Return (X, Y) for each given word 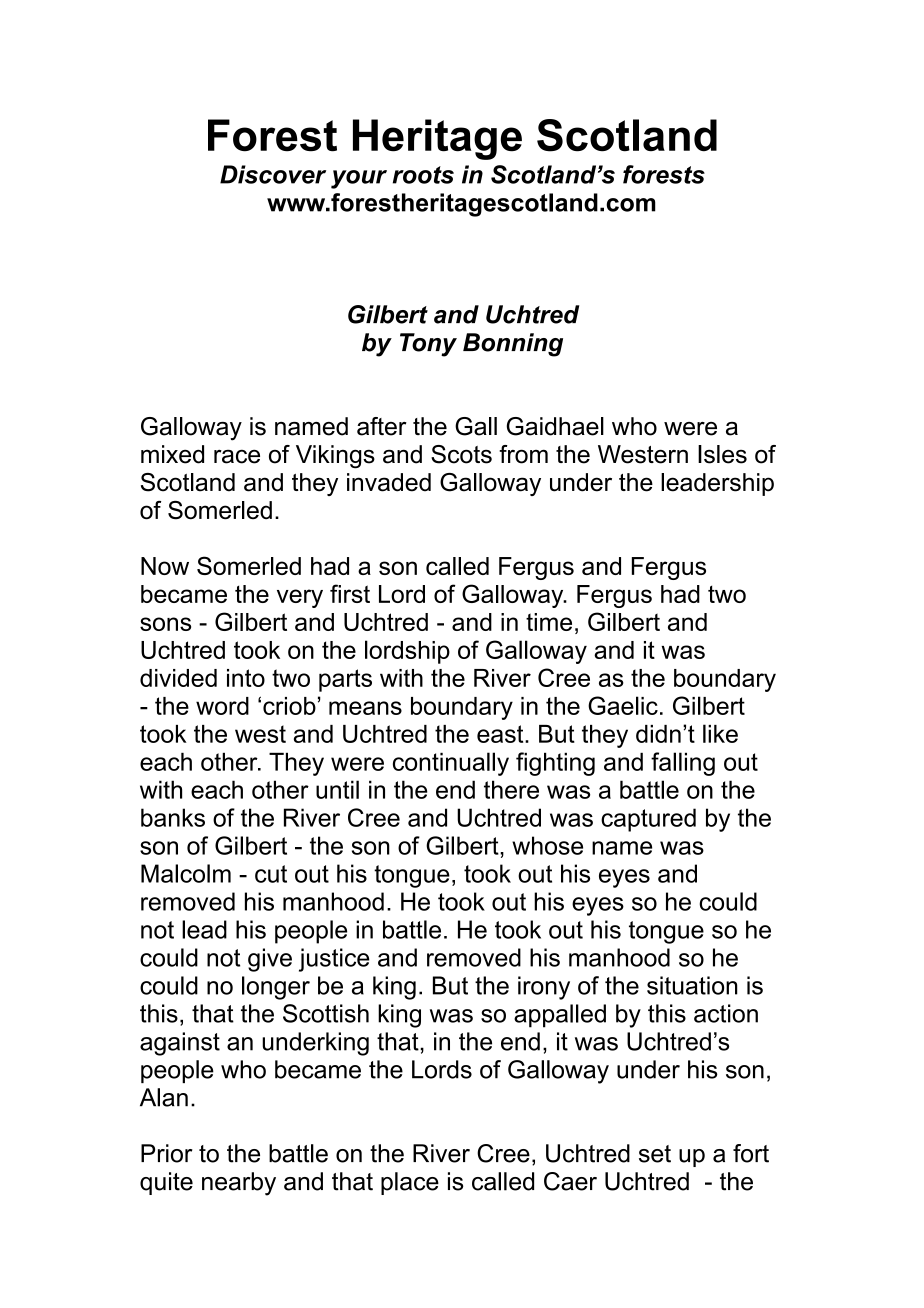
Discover (273, 174)
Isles (722, 454)
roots (423, 175)
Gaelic (623, 705)
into (246, 678)
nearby (239, 1184)
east (501, 734)
